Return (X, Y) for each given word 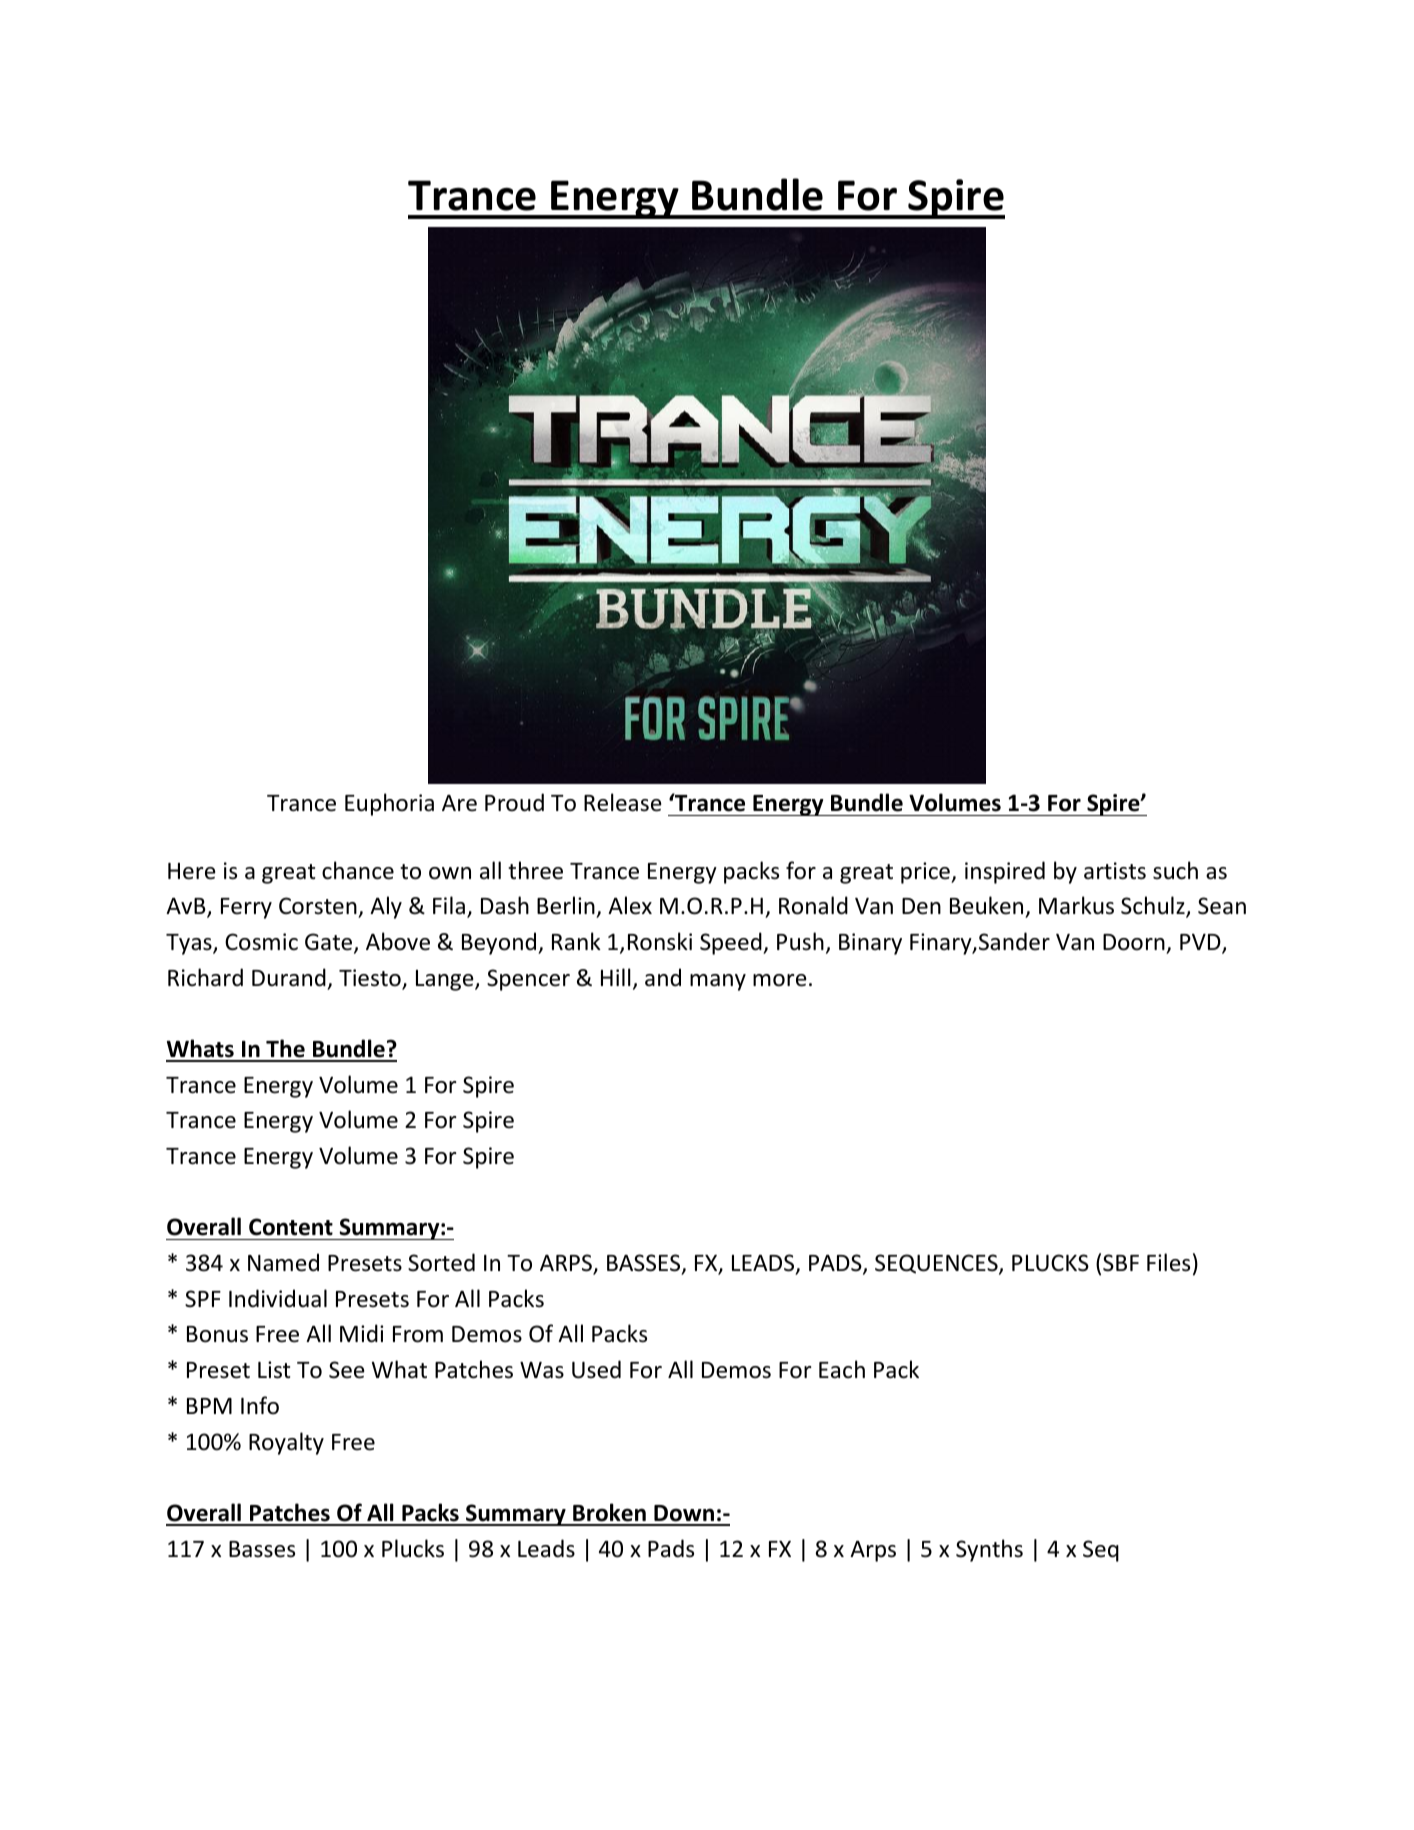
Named (283, 1262)
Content (291, 1227)
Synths (989, 1550)
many (718, 982)
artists (1115, 871)
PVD (1201, 943)
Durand (289, 977)
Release (623, 802)
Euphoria (389, 804)
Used (596, 1369)
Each (842, 1369)
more (780, 980)
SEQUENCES (937, 1264)
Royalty (286, 1443)
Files (1168, 1262)
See (347, 1370)
